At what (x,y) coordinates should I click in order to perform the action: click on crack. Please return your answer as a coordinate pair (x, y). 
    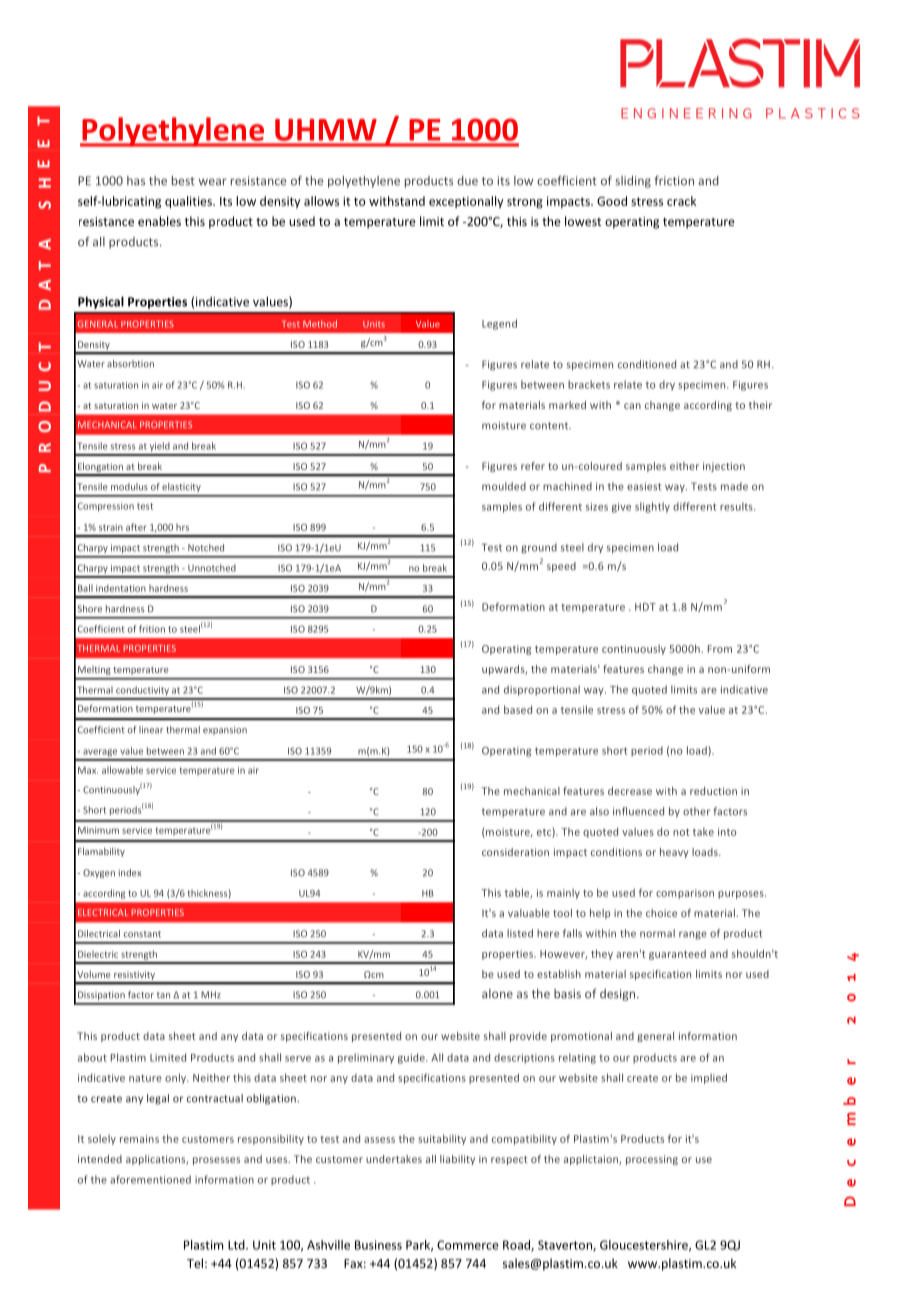
    Looking at the image, I should click on (681, 201).
